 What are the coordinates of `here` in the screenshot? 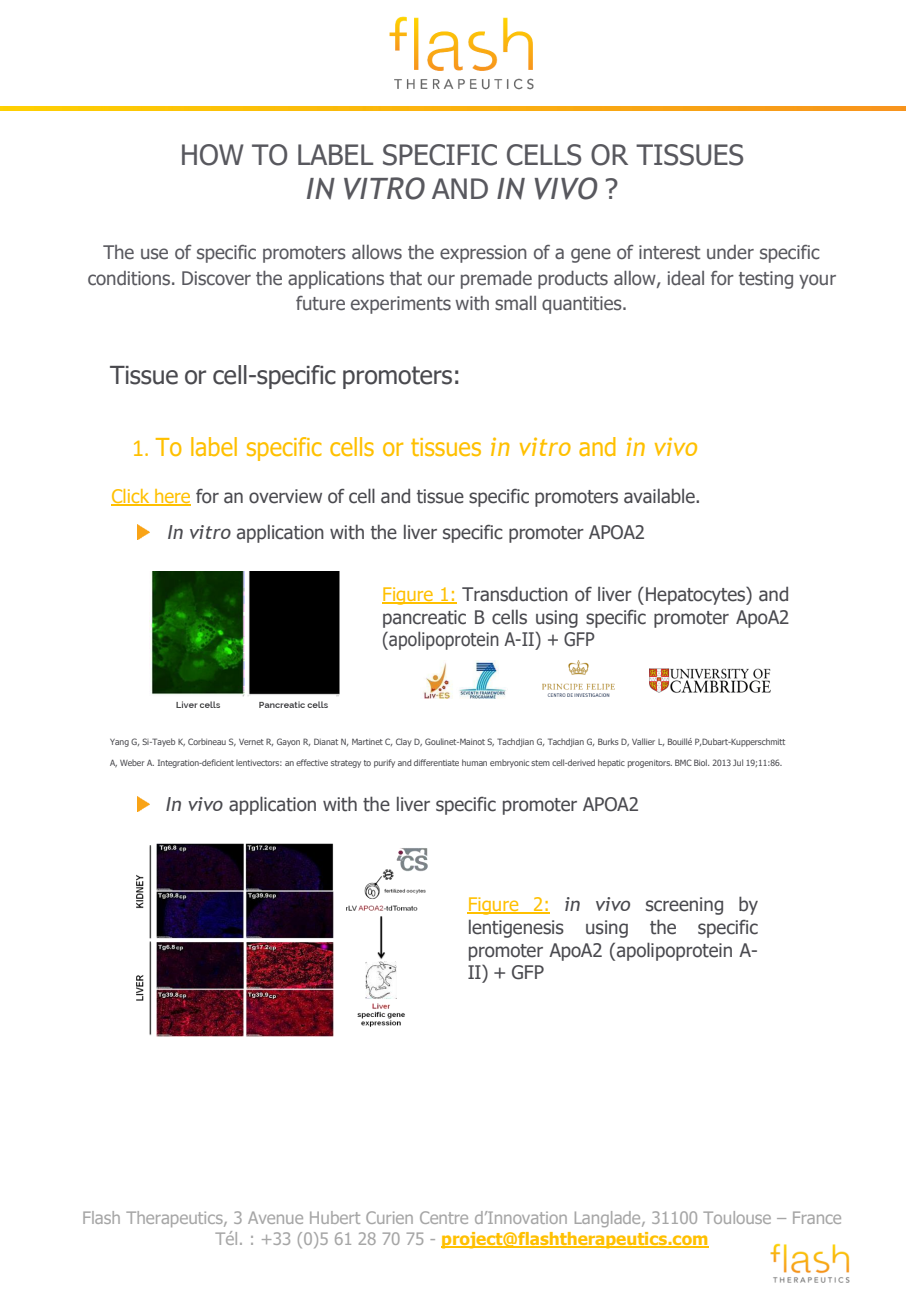 It's located at (172, 497).
